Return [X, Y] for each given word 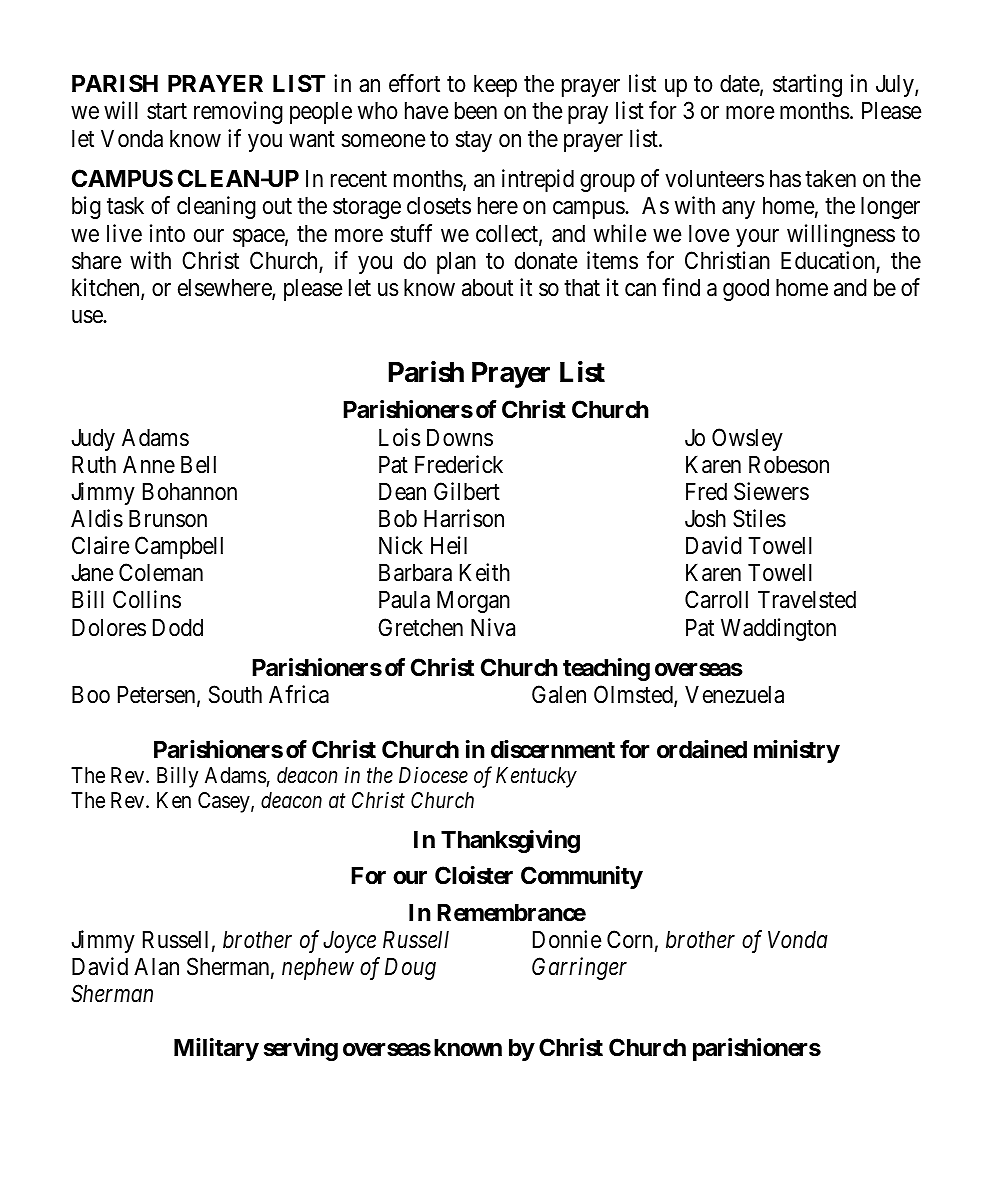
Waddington [778, 629]
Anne [149, 465]
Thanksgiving [510, 841]
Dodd [178, 628]
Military [216, 1049]
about [487, 288]
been [476, 111]
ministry [797, 751]
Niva [493, 627]
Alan [156, 967]
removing [238, 112]
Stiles [759, 518]
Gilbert [467, 491]
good [746, 290]
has [785, 179]
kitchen [107, 288]
